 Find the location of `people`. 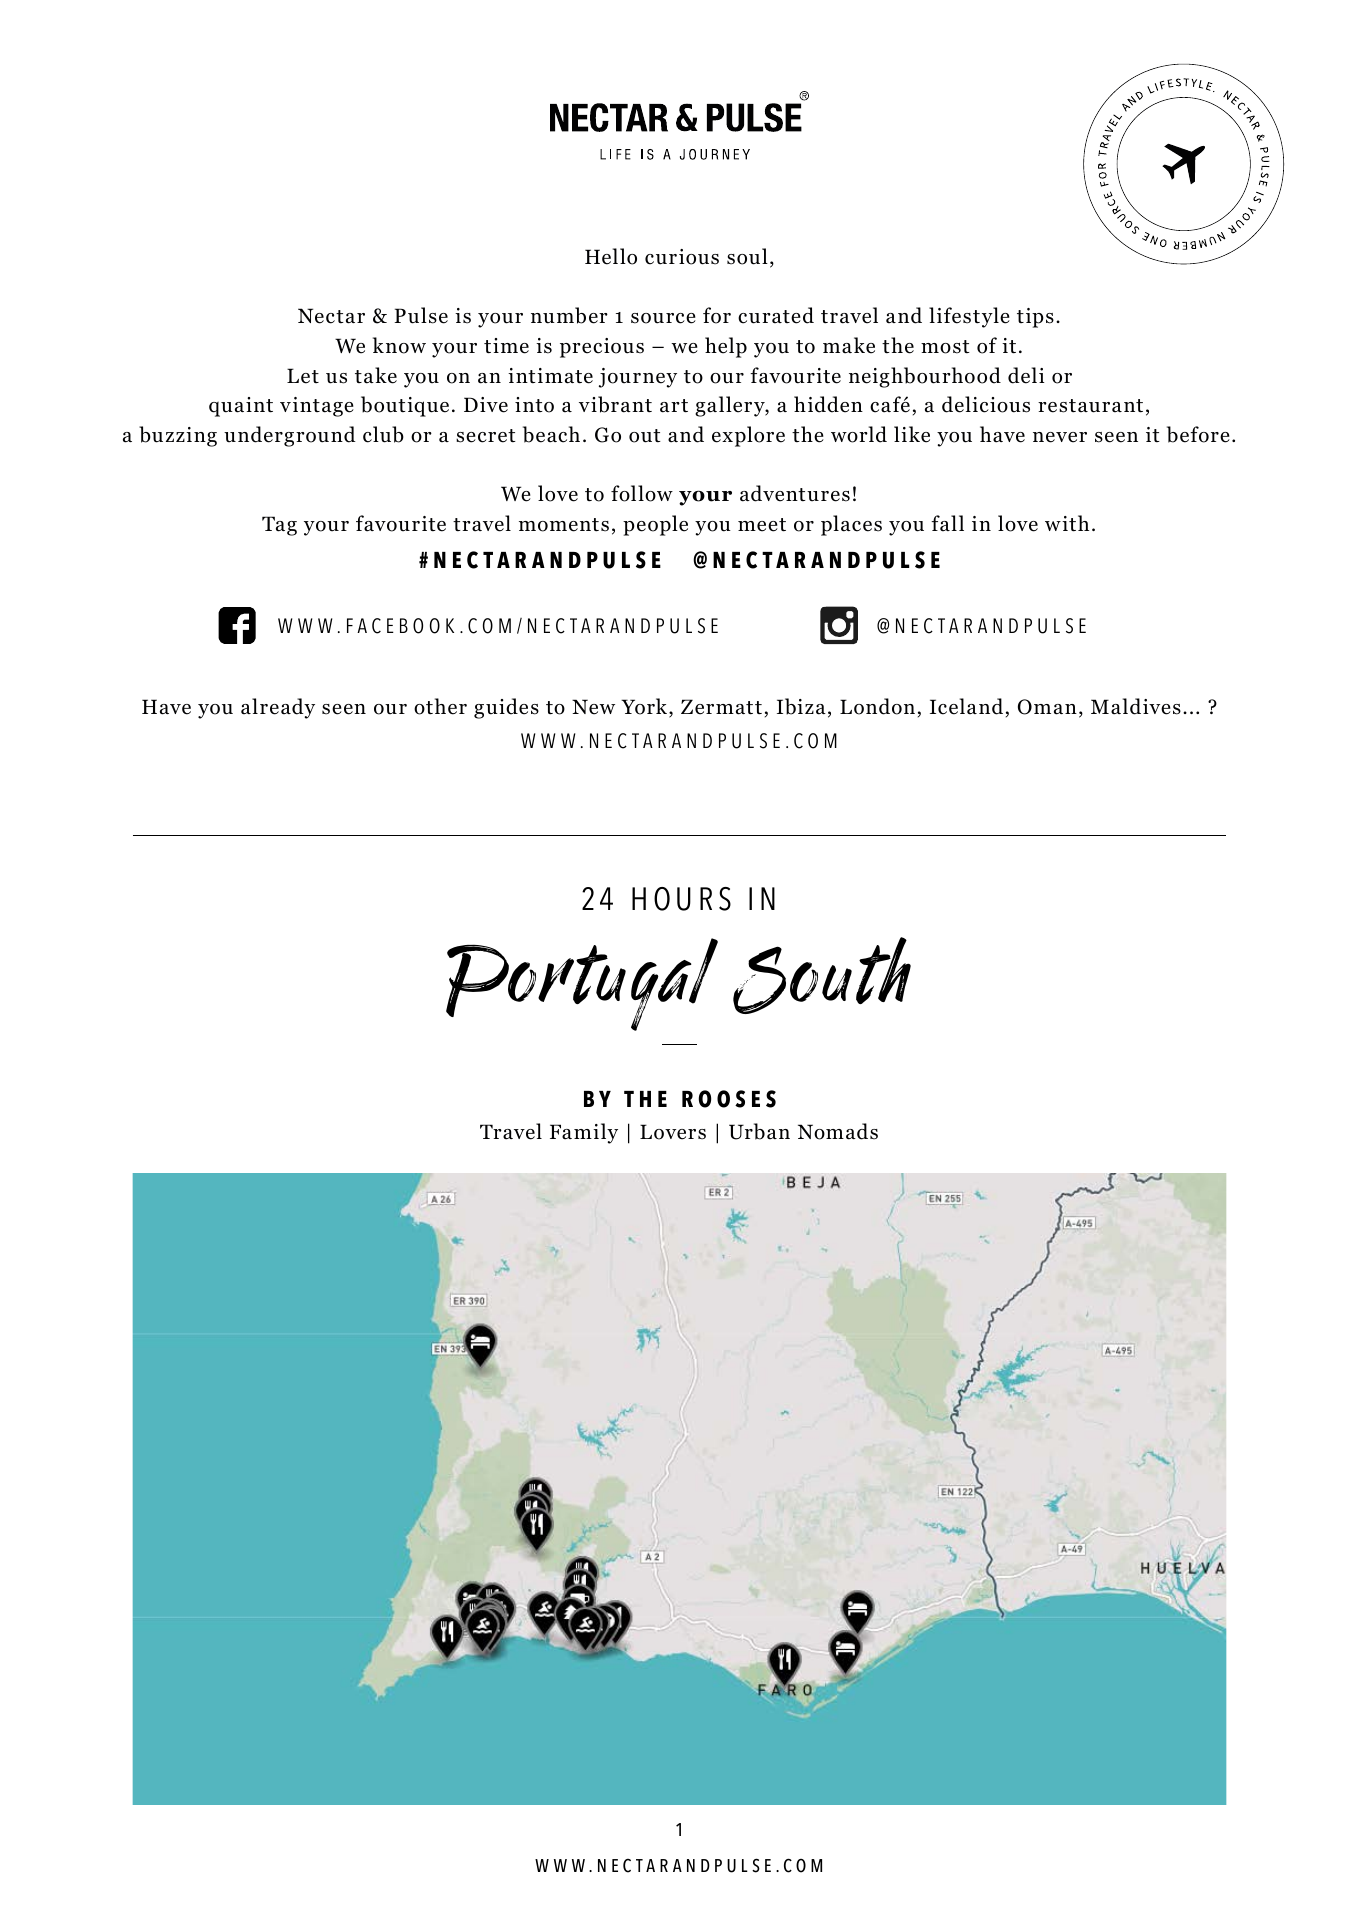

people is located at coordinates (655, 525).
